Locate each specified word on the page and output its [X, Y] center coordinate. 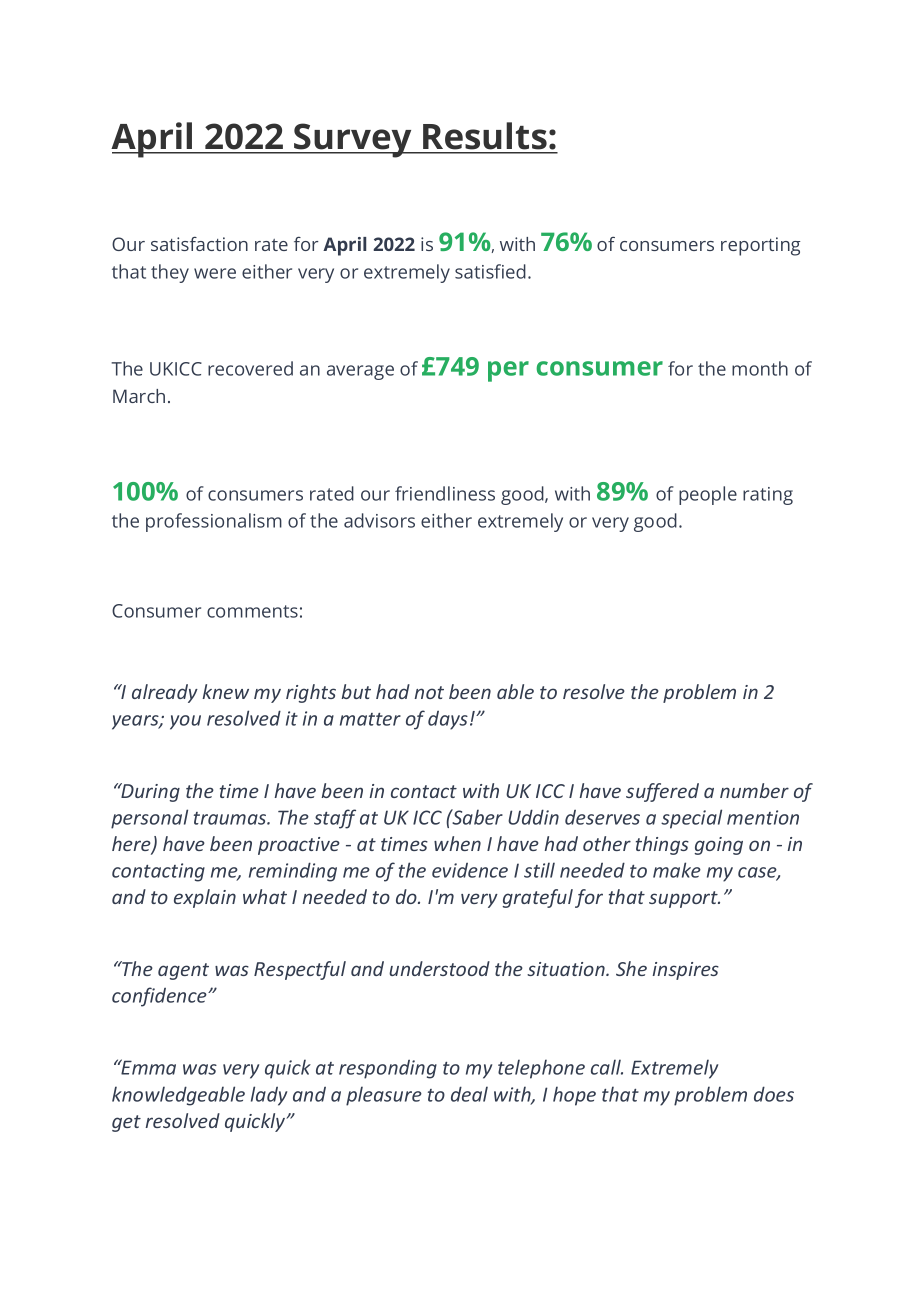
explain [205, 898]
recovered [250, 368]
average [360, 372]
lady [269, 1096]
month [760, 368]
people [708, 495]
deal [469, 1094]
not [429, 692]
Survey [353, 140]
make [677, 870]
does [774, 1094]
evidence [470, 870]
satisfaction [199, 244]
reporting [760, 246]
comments [252, 611]
